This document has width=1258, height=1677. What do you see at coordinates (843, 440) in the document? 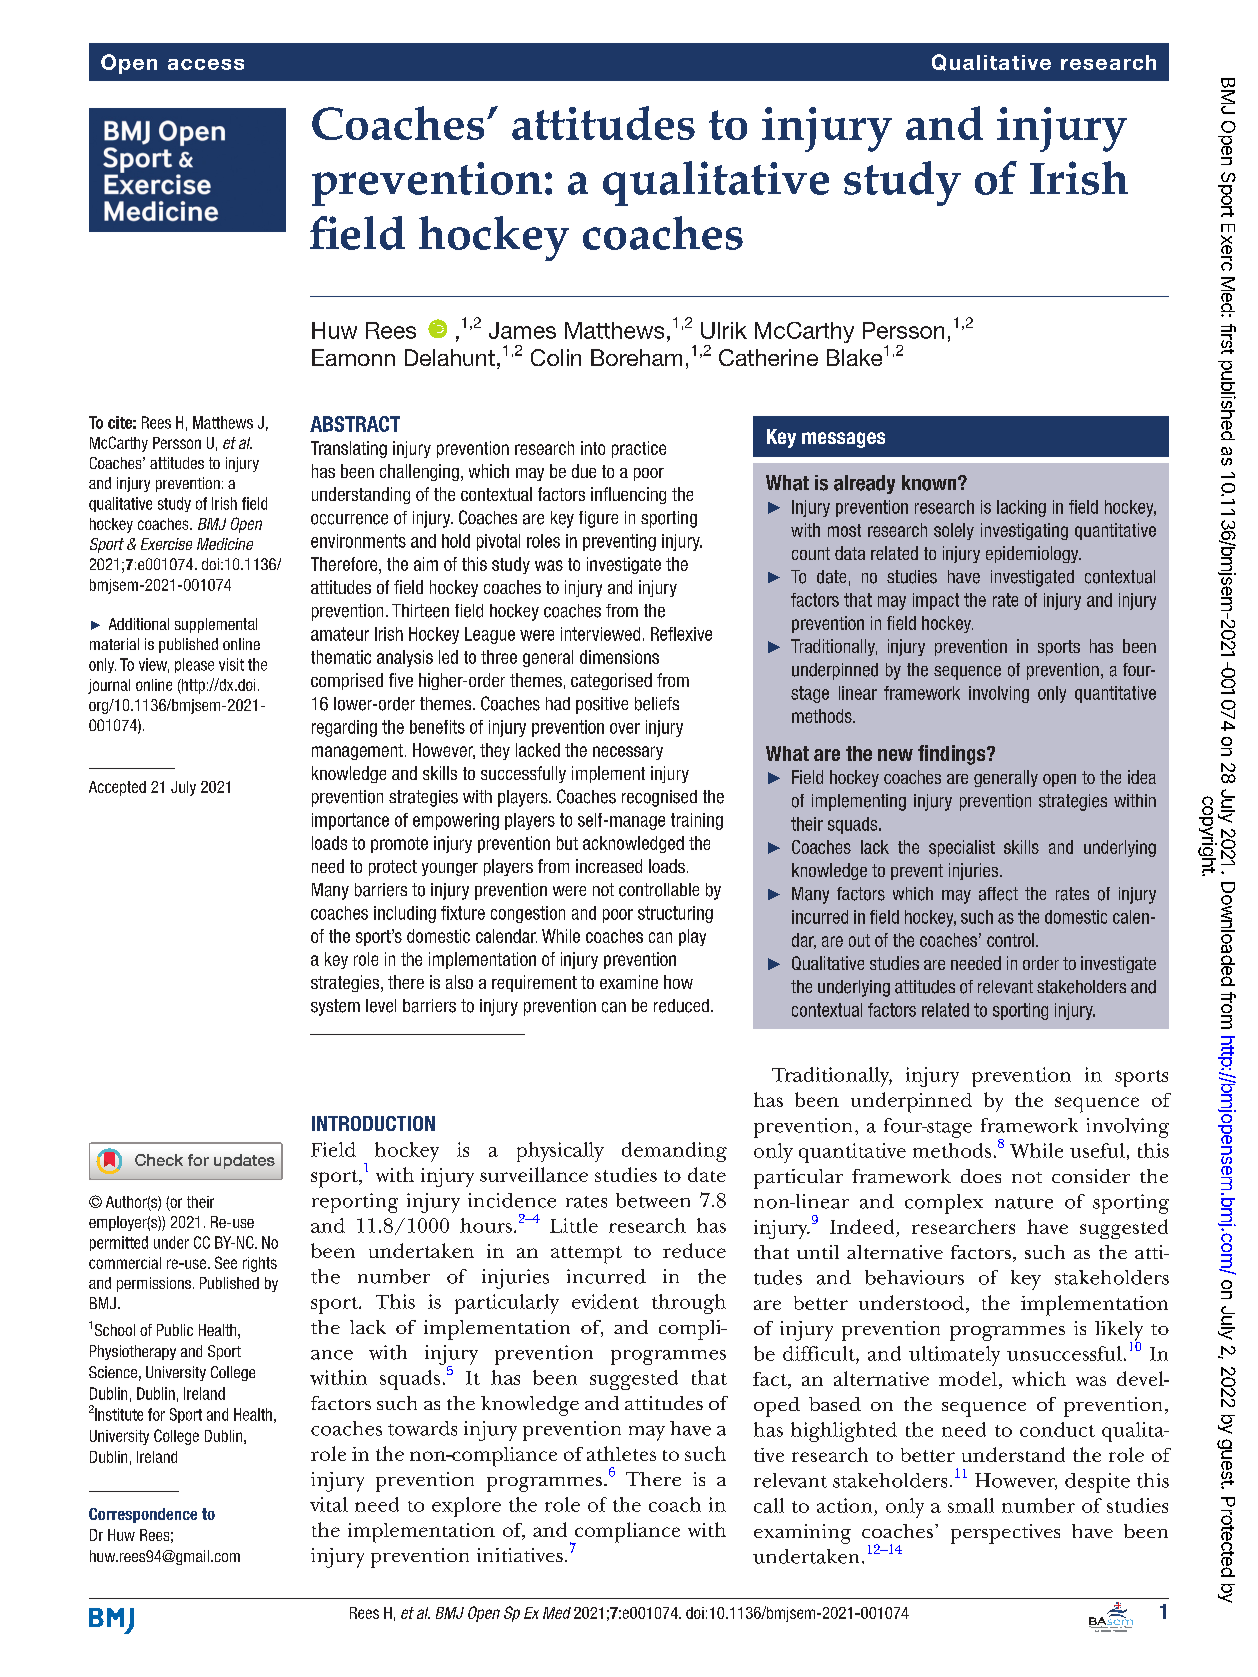
I see `messages` at bounding box center [843, 440].
